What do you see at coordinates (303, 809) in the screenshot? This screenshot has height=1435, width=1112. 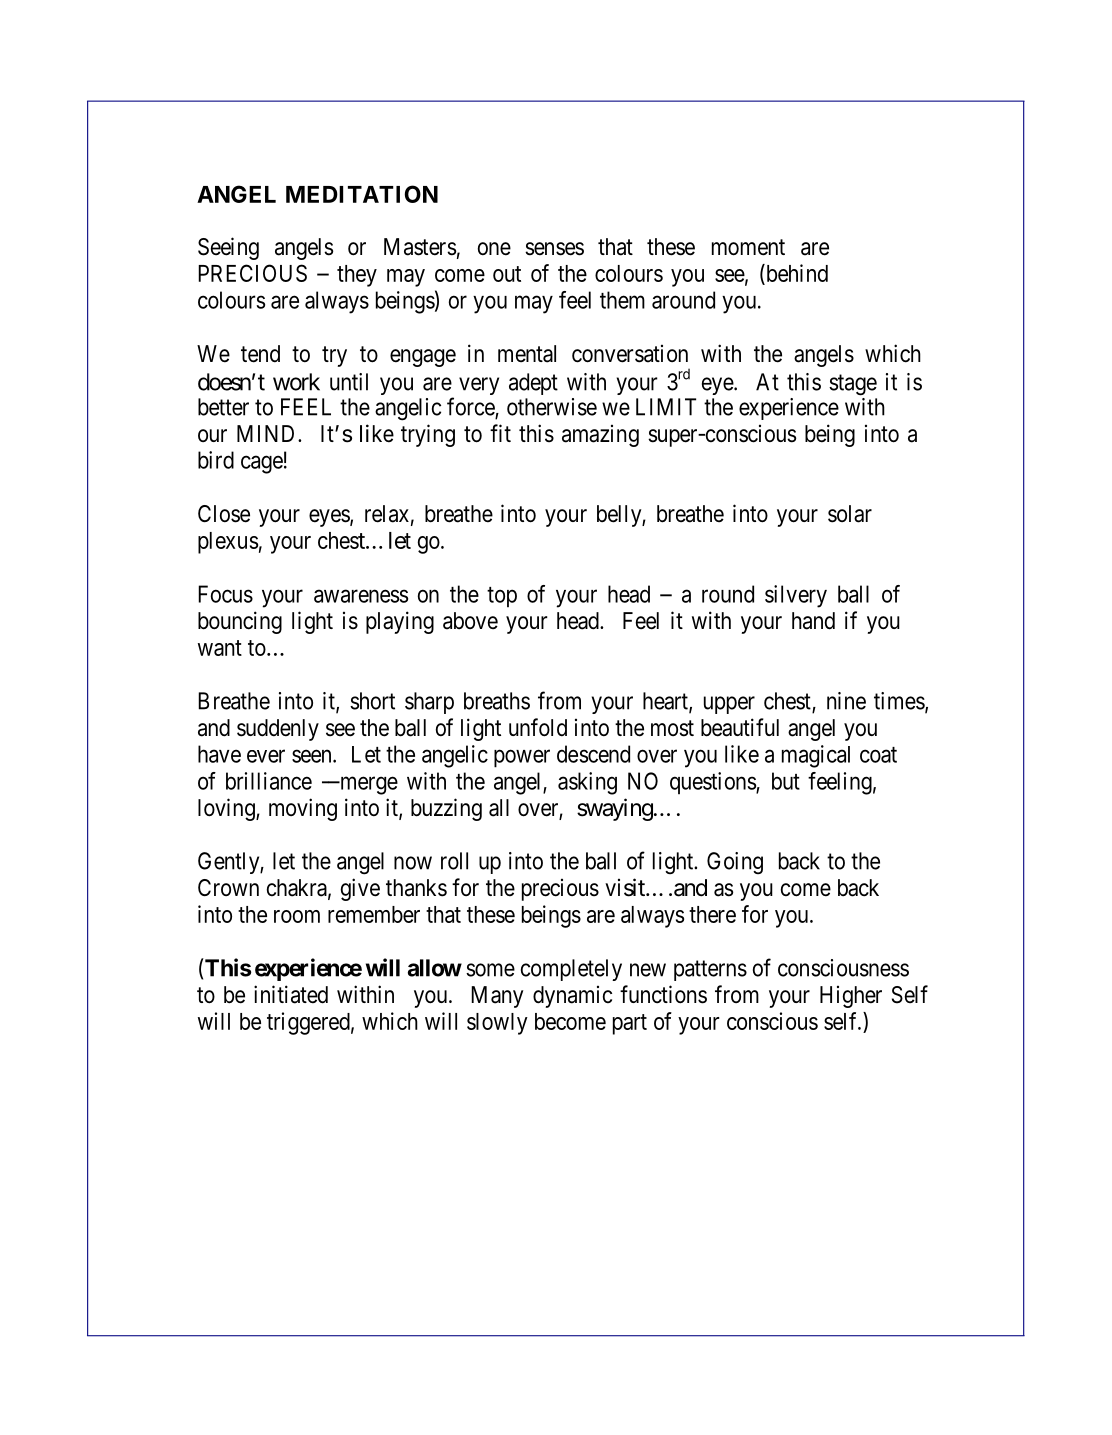 I see `moving` at bounding box center [303, 809].
